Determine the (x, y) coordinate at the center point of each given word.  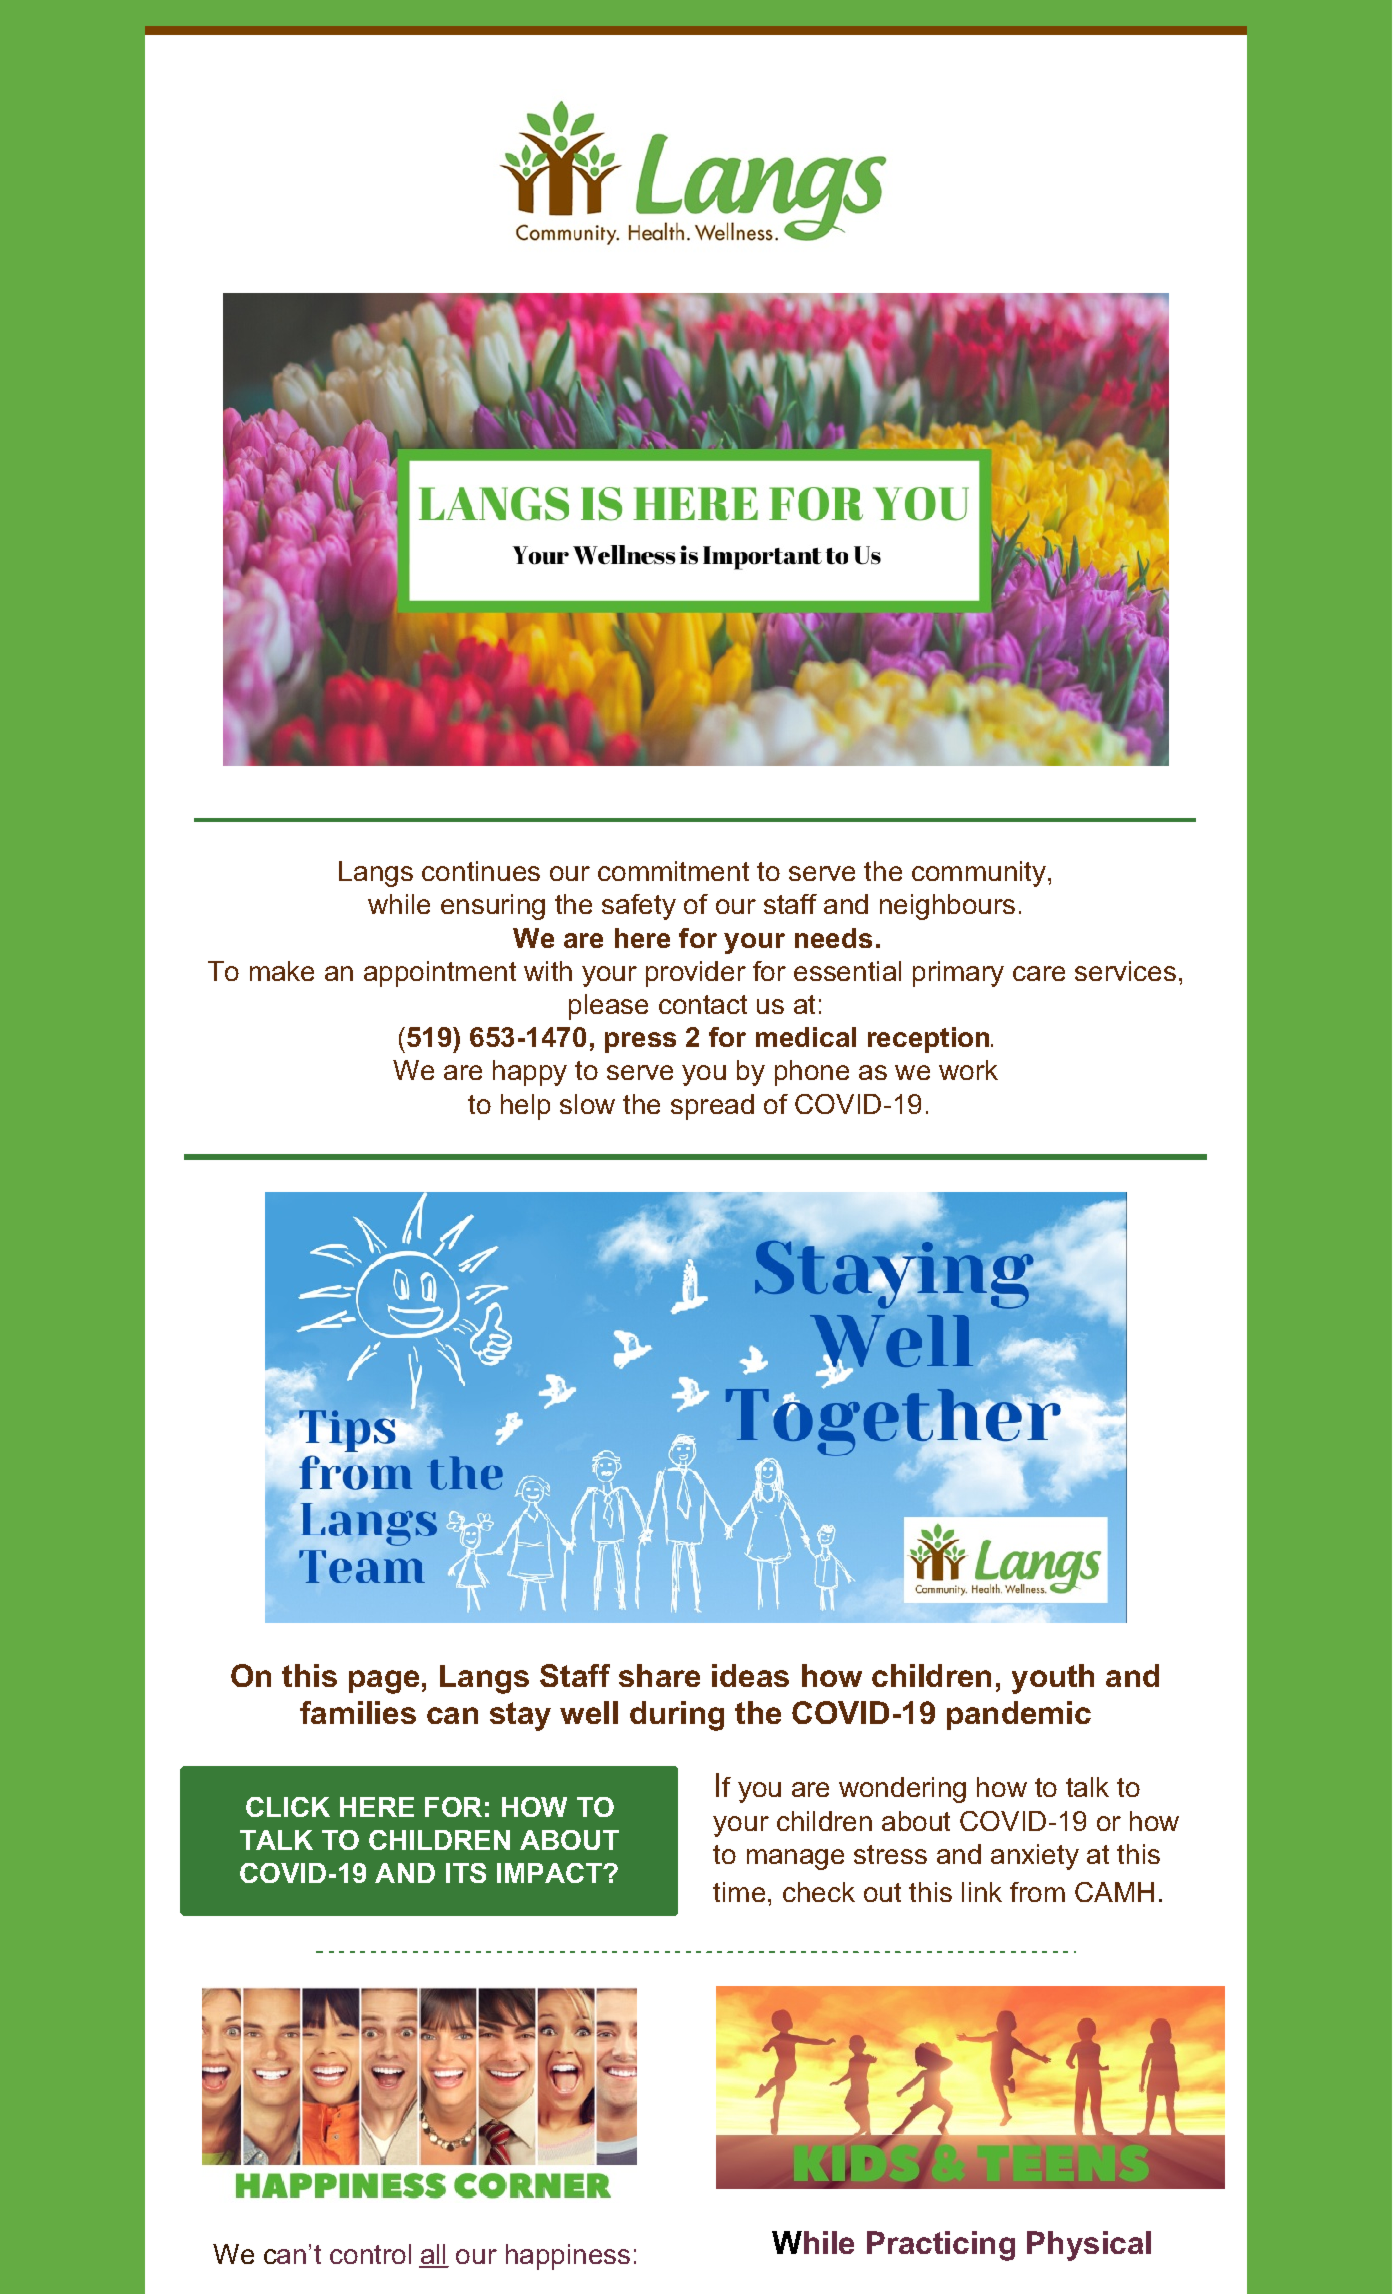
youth (1053, 1679)
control (370, 2254)
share (659, 1675)
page (384, 1682)
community (979, 874)
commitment (673, 871)
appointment (440, 974)
